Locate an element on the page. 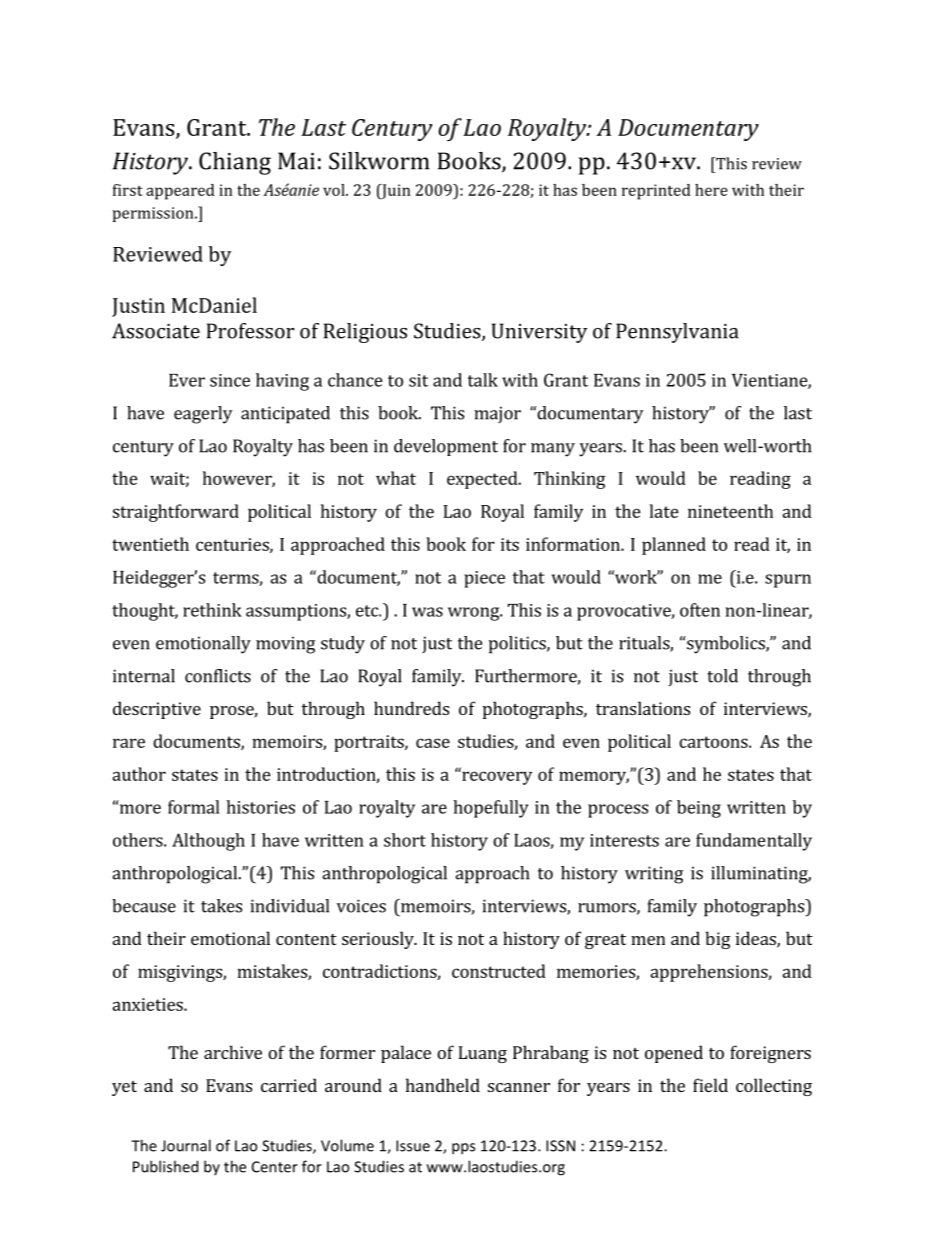 Image resolution: width=952 pixels, height=1233 pixels. conflicts is located at coordinates (218, 676).
